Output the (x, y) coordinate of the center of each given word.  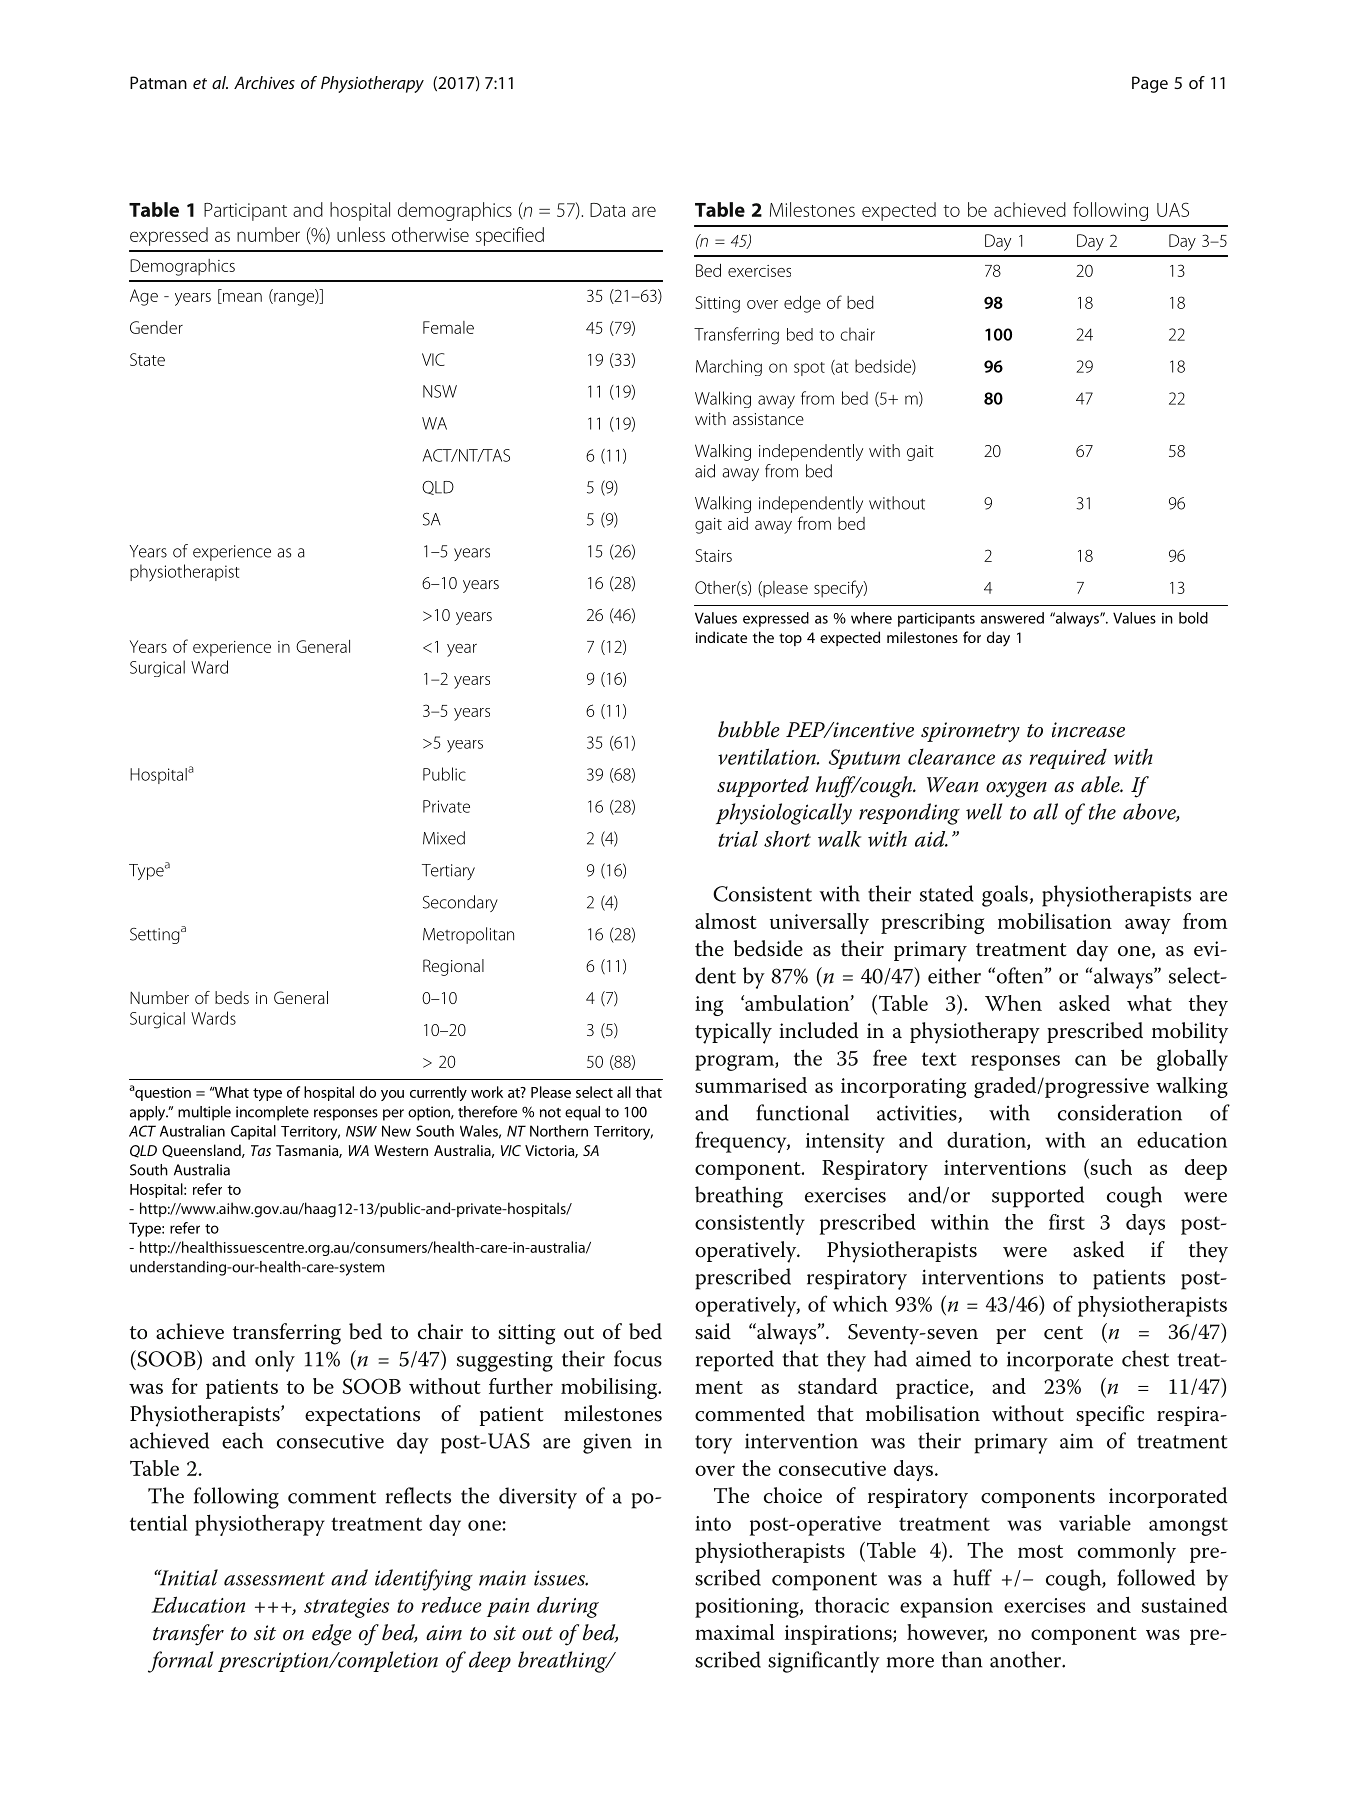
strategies (346, 1608)
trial (738, 839)
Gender (156, 327)
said (713, 1331)
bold (1193, 618)
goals (1005, 896)
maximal (735, 1632)
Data (607, 210)
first (1067, 1222)
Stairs (714, 555)
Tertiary (448, 872)
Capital (253, 1132)
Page (1150, 84)
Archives (264, 82)
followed (1156, 1577)
